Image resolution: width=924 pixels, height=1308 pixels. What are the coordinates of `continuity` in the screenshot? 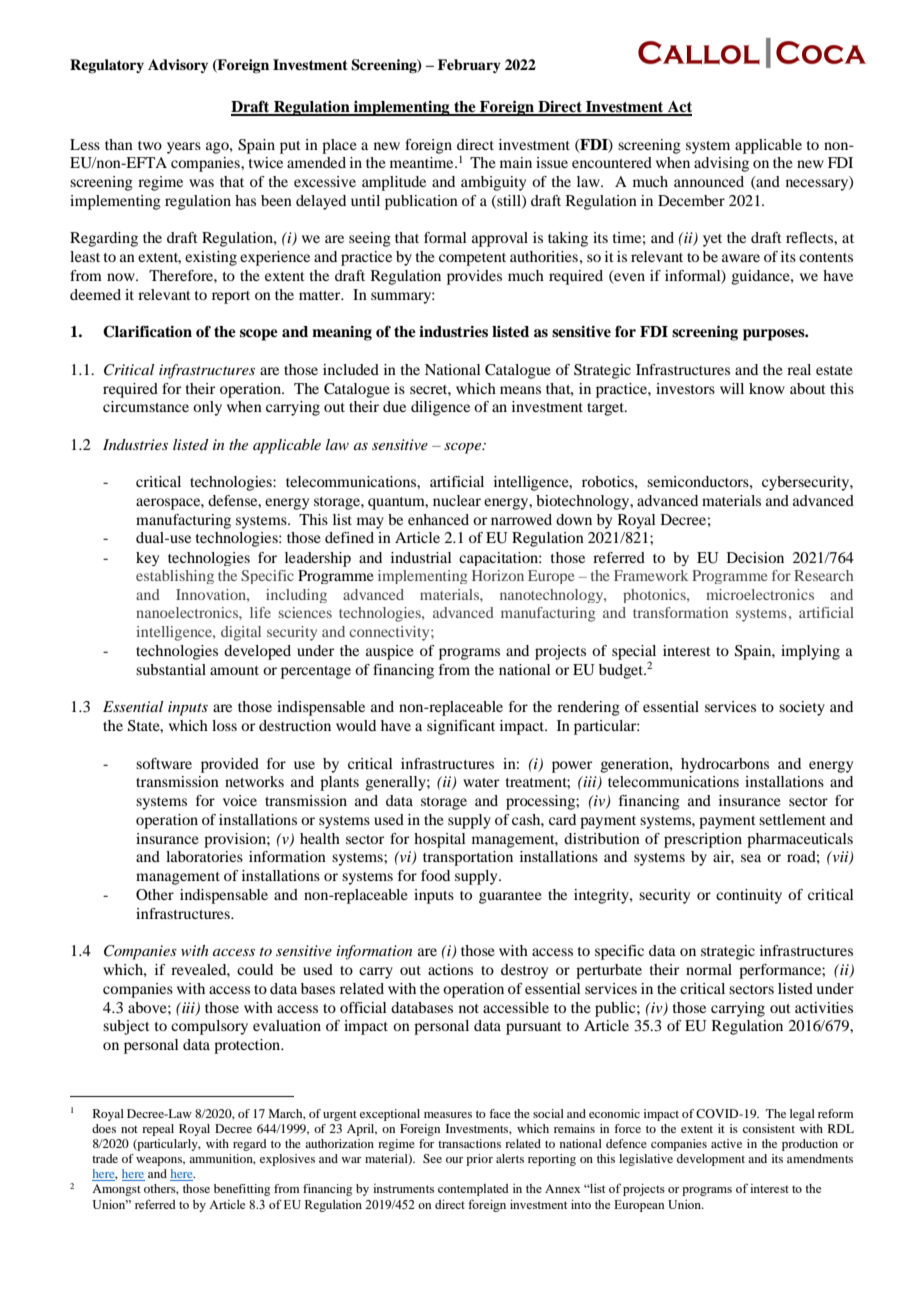 It's located at (749, 896).
